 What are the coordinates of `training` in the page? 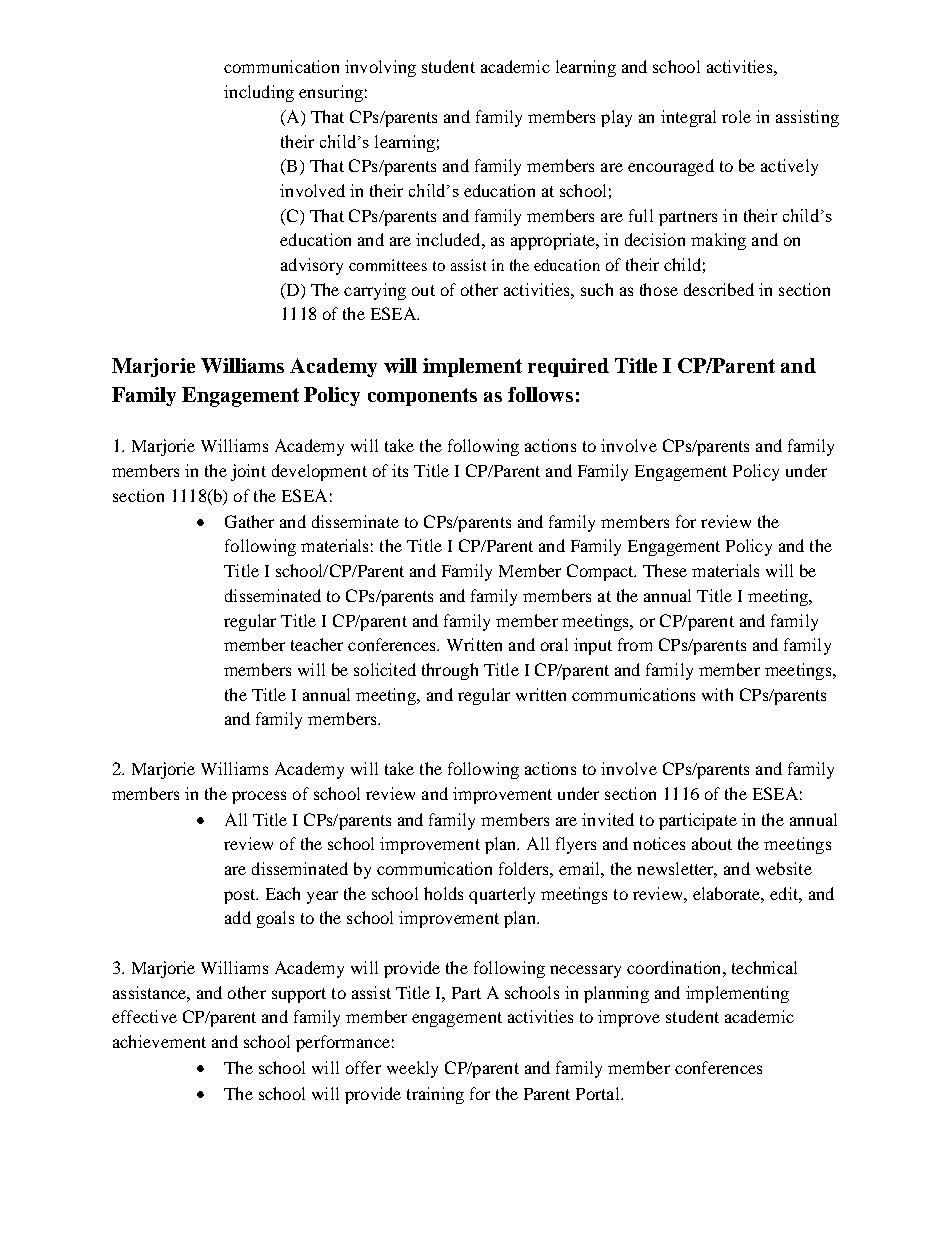 It's located at (435, 1095).
